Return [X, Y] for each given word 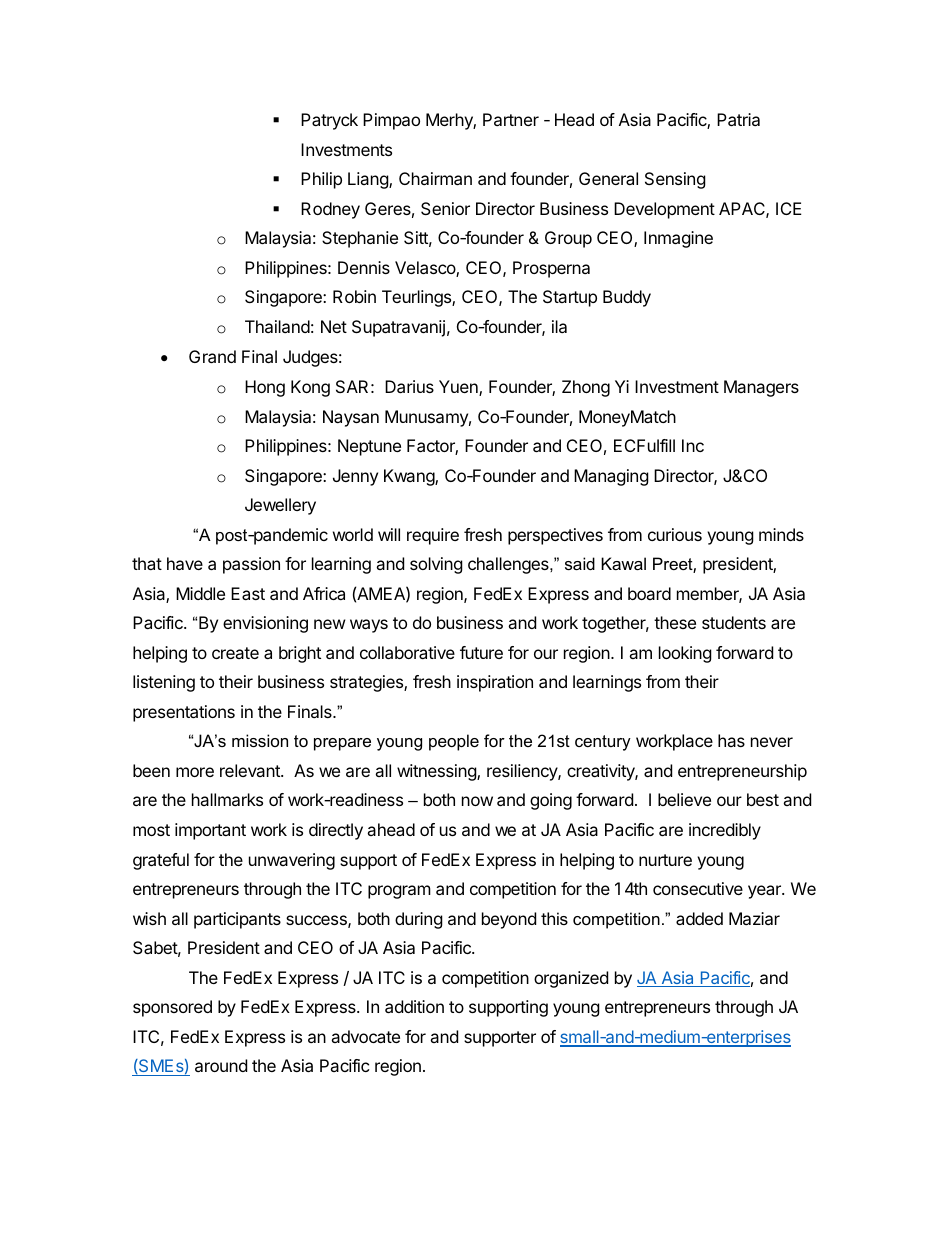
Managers [761, 388]
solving [436, 565]
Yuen [459, 388]
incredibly [725, 831]
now [477, 801]
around [221, 1065]
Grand [212, 356]
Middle [200, 593]
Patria [738, 119]
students [734, 622]
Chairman [435, 178]
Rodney [330, 210]
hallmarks [227, 799]
